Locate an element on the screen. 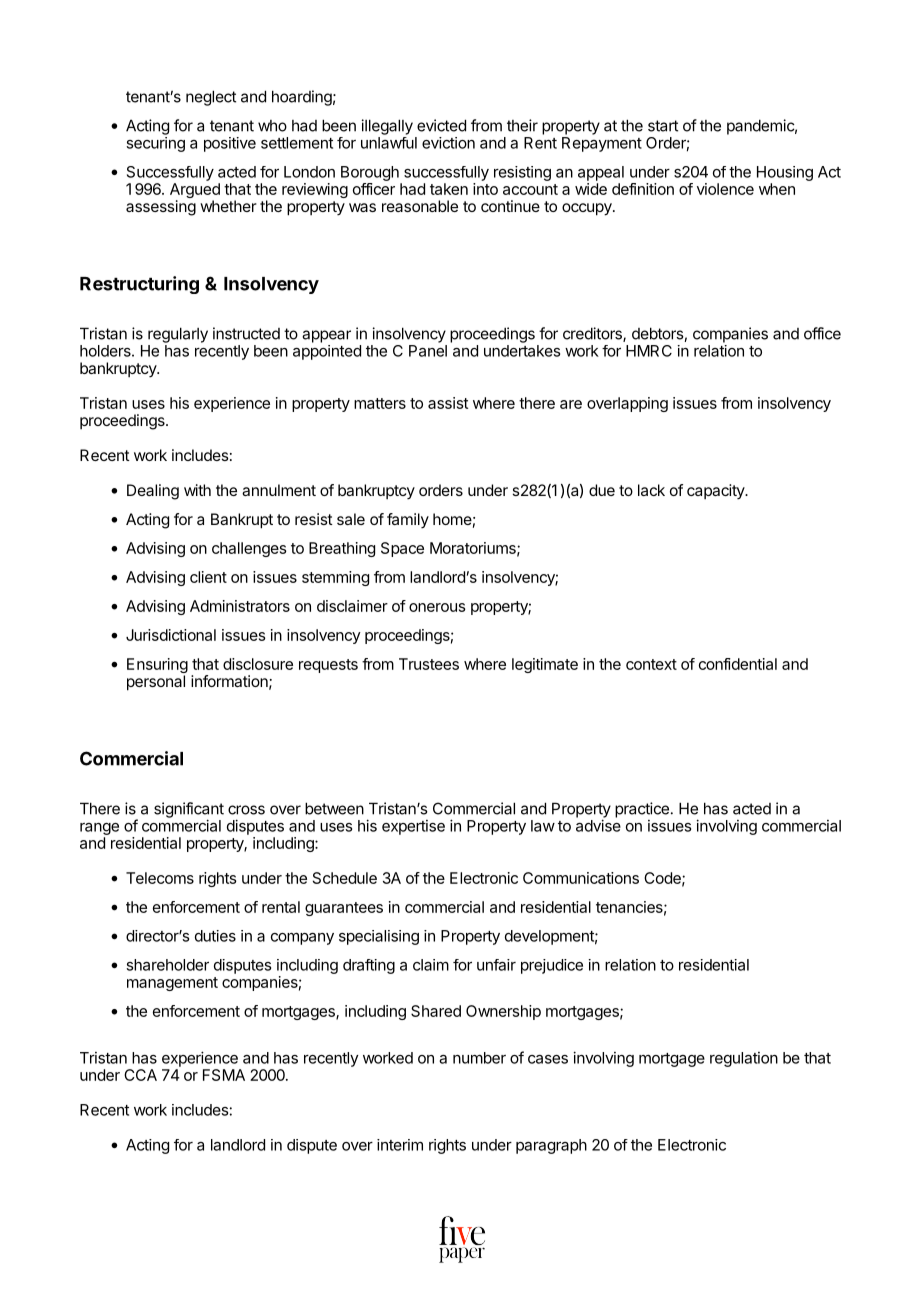 Image resolution: width=924 pixels, height=1308 pixels. evicted is located at coordinates (441, 125).
